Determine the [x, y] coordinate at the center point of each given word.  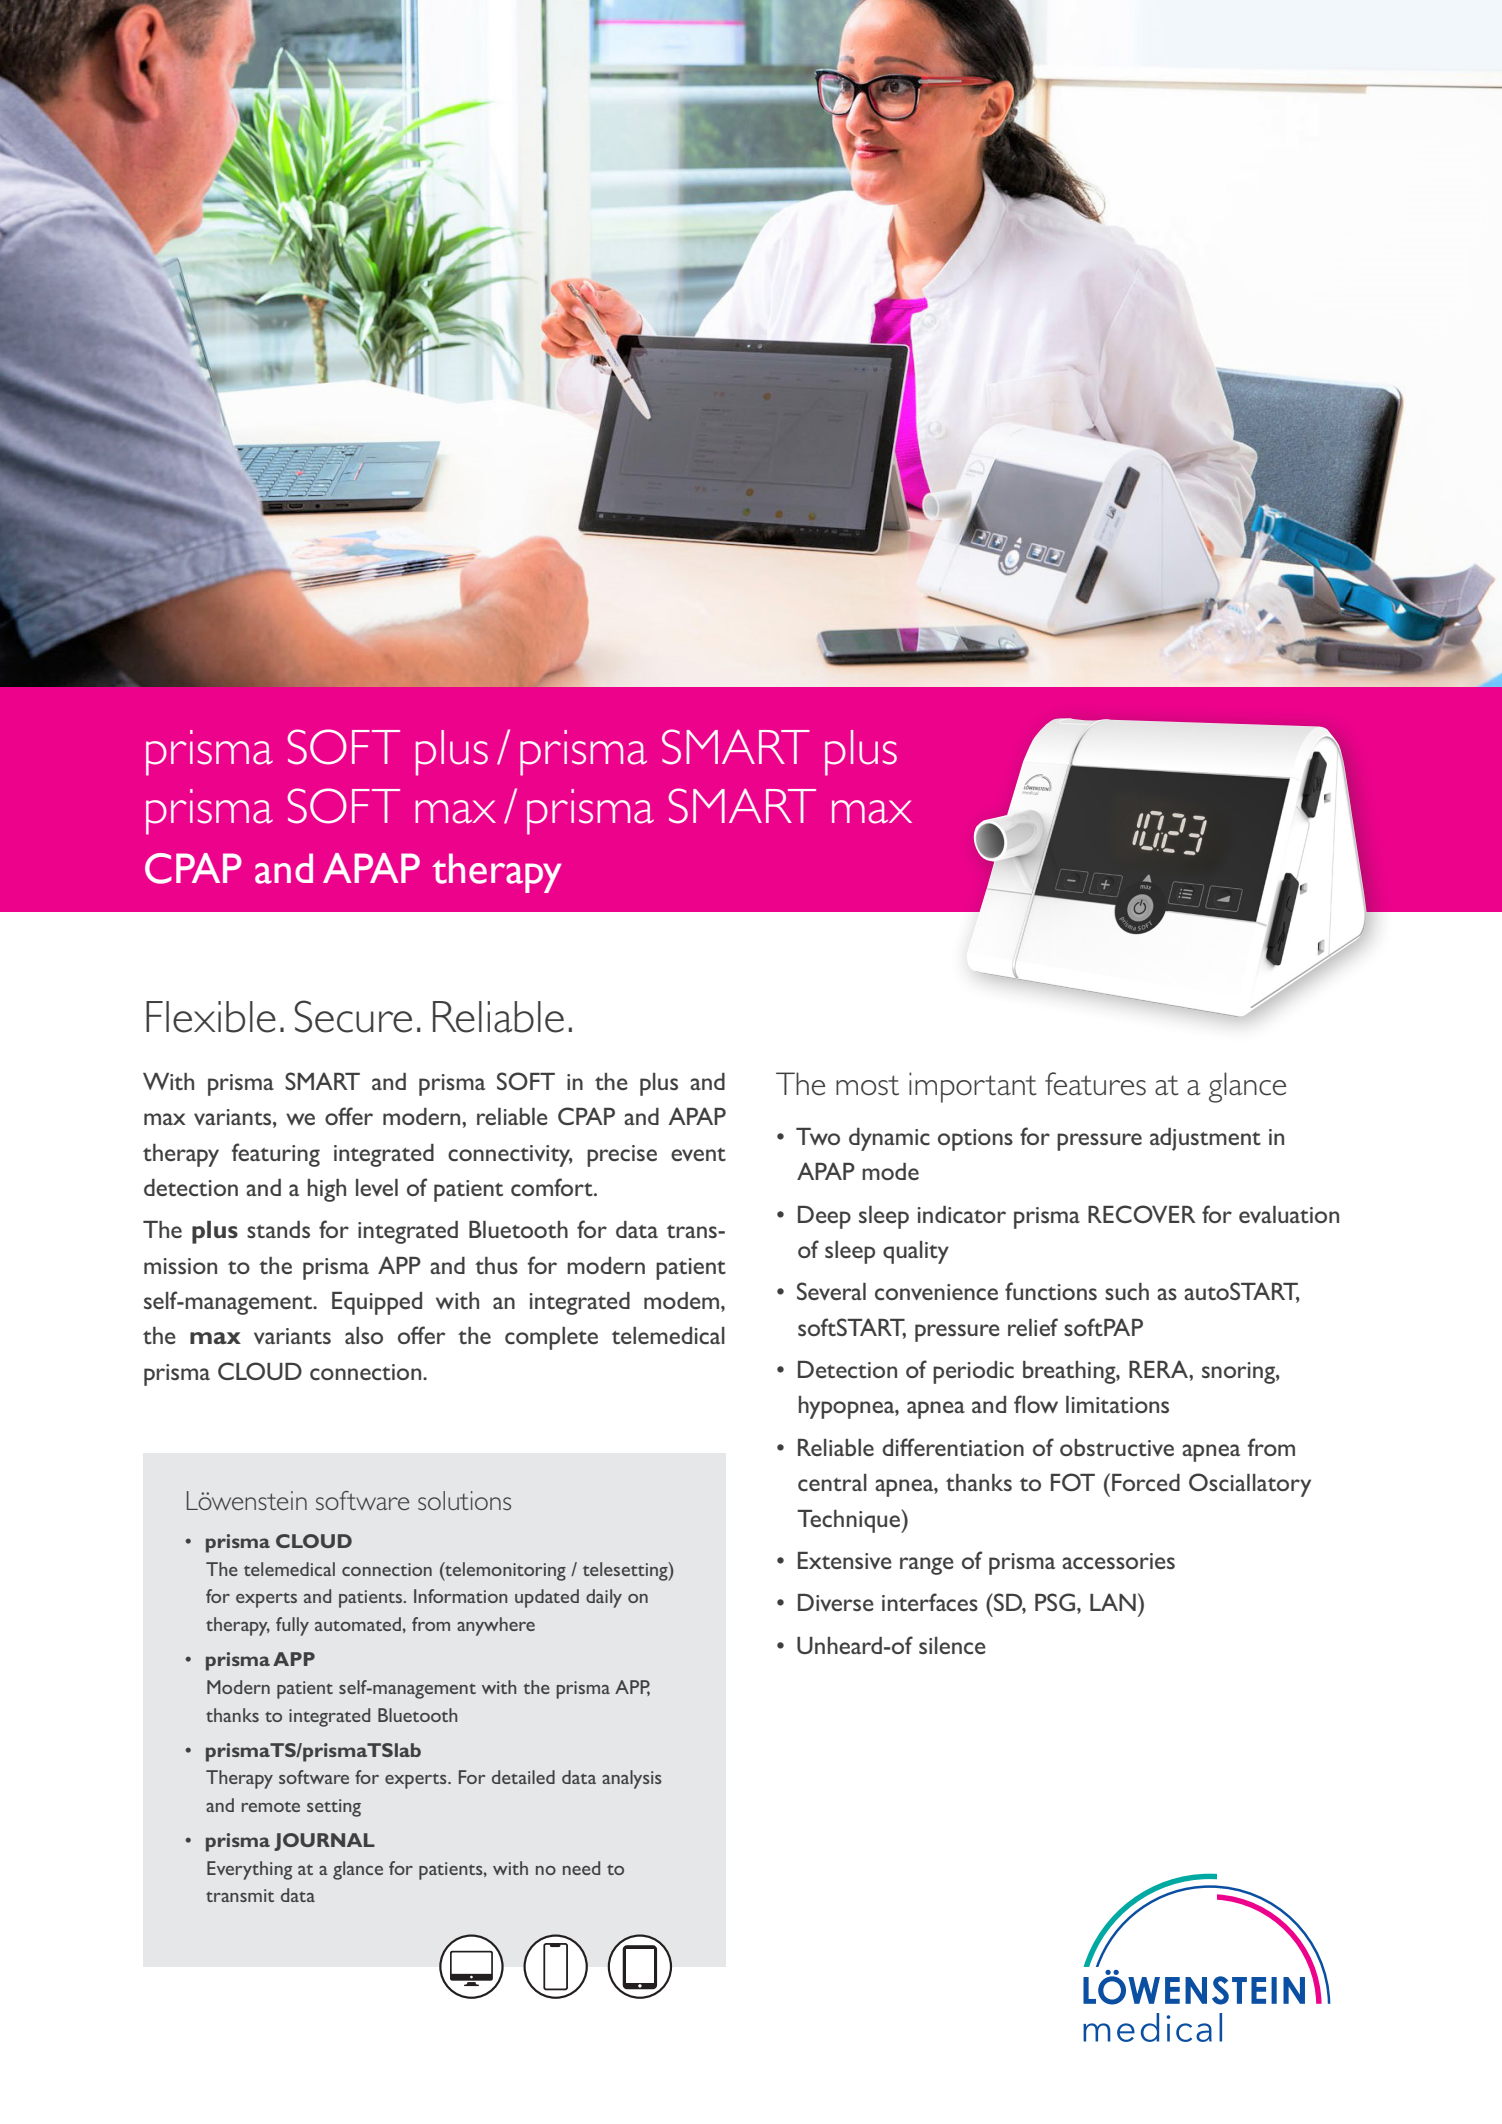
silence [952, 1645]
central [832, 1482]
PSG [1055, 1602]
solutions [464, 1500]
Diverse [836, 1602]
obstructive [1117, 1447]
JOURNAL [324, 1842]
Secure [353, 1016]
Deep [824, 1217]
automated [358, 1624]
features [1095, 1084]
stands [278, 1229]
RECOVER [1142, 1214]
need [581, 1868]
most [867, 1085]
